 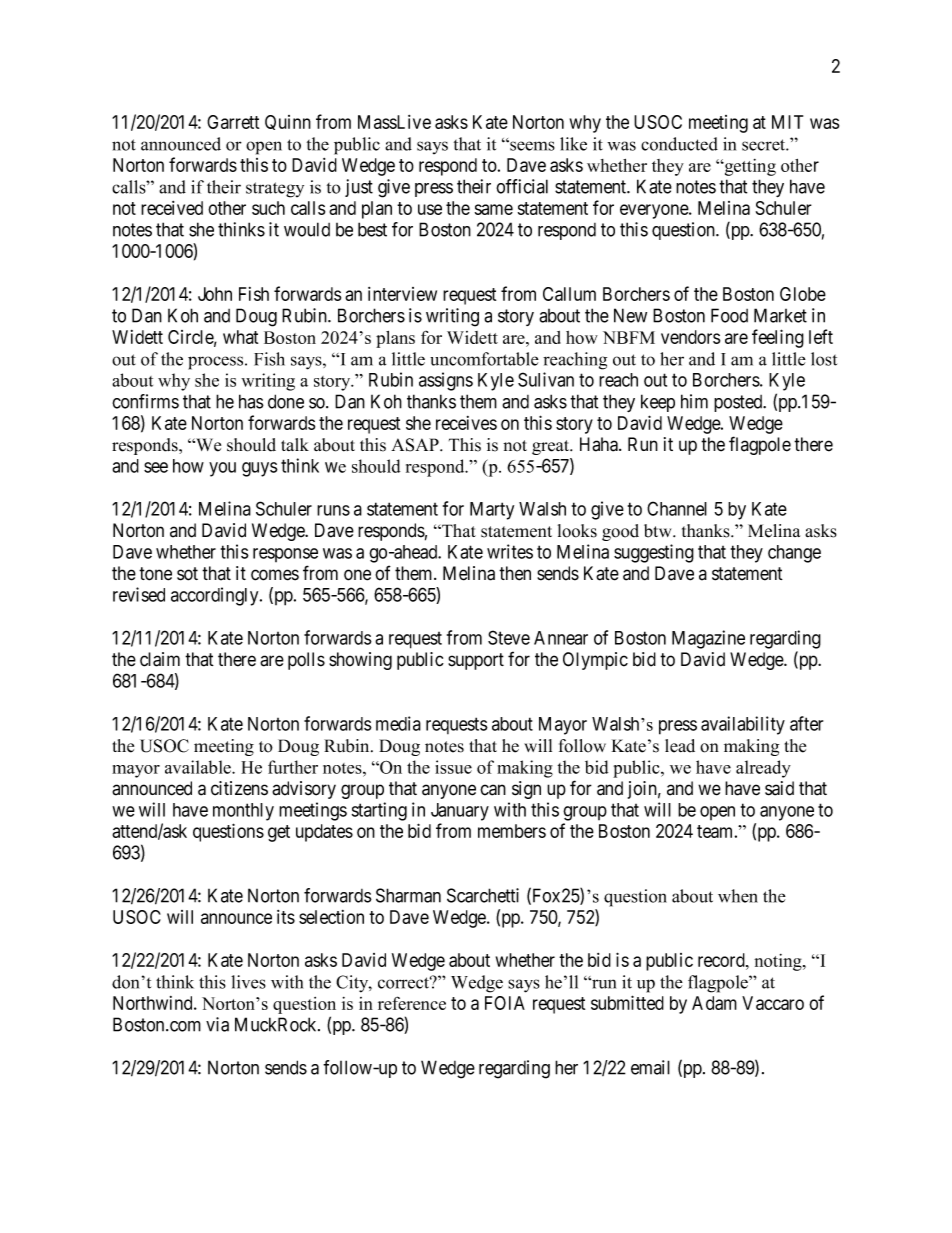 What do you see at coordinates (679, 144) in the image?
I see `conducted` at bounding box center [679, 144].
